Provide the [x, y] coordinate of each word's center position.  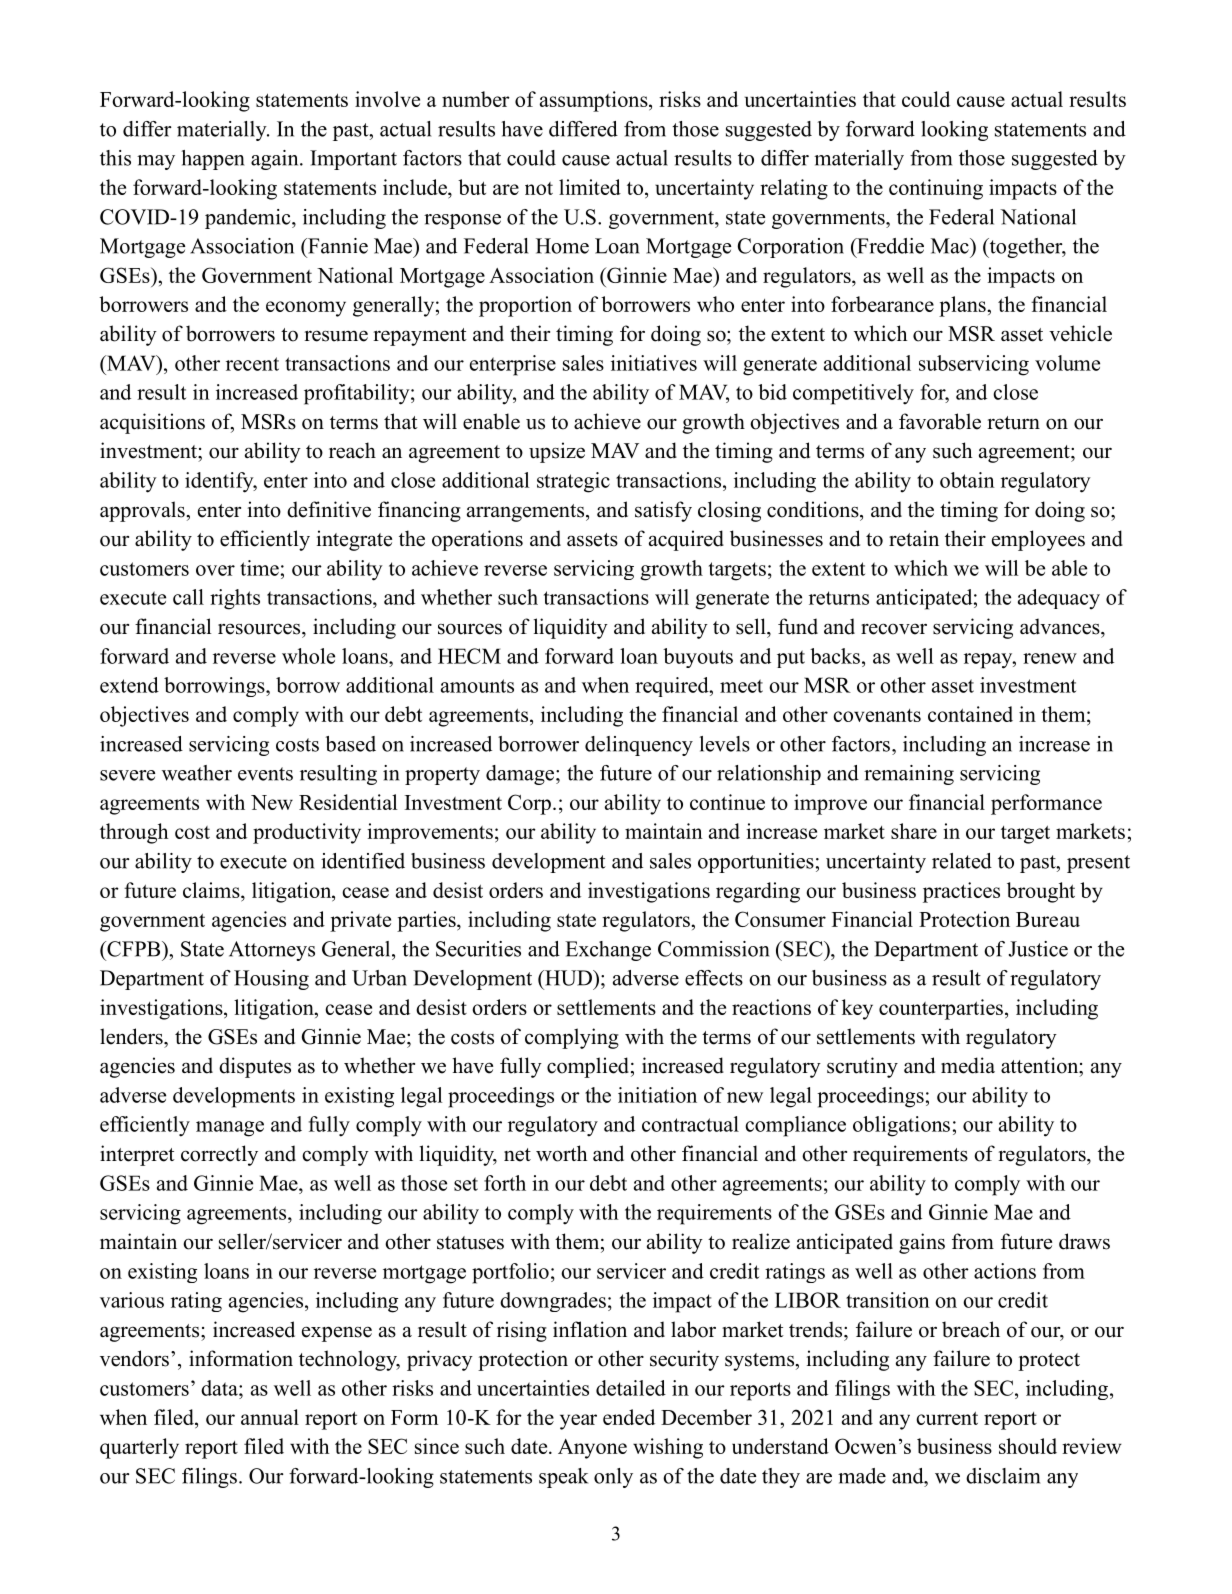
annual [270, 1417]
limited [590, 187]
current [947, 1418]
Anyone [592, 1449]
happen [213, 160]
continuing [936, 189]
